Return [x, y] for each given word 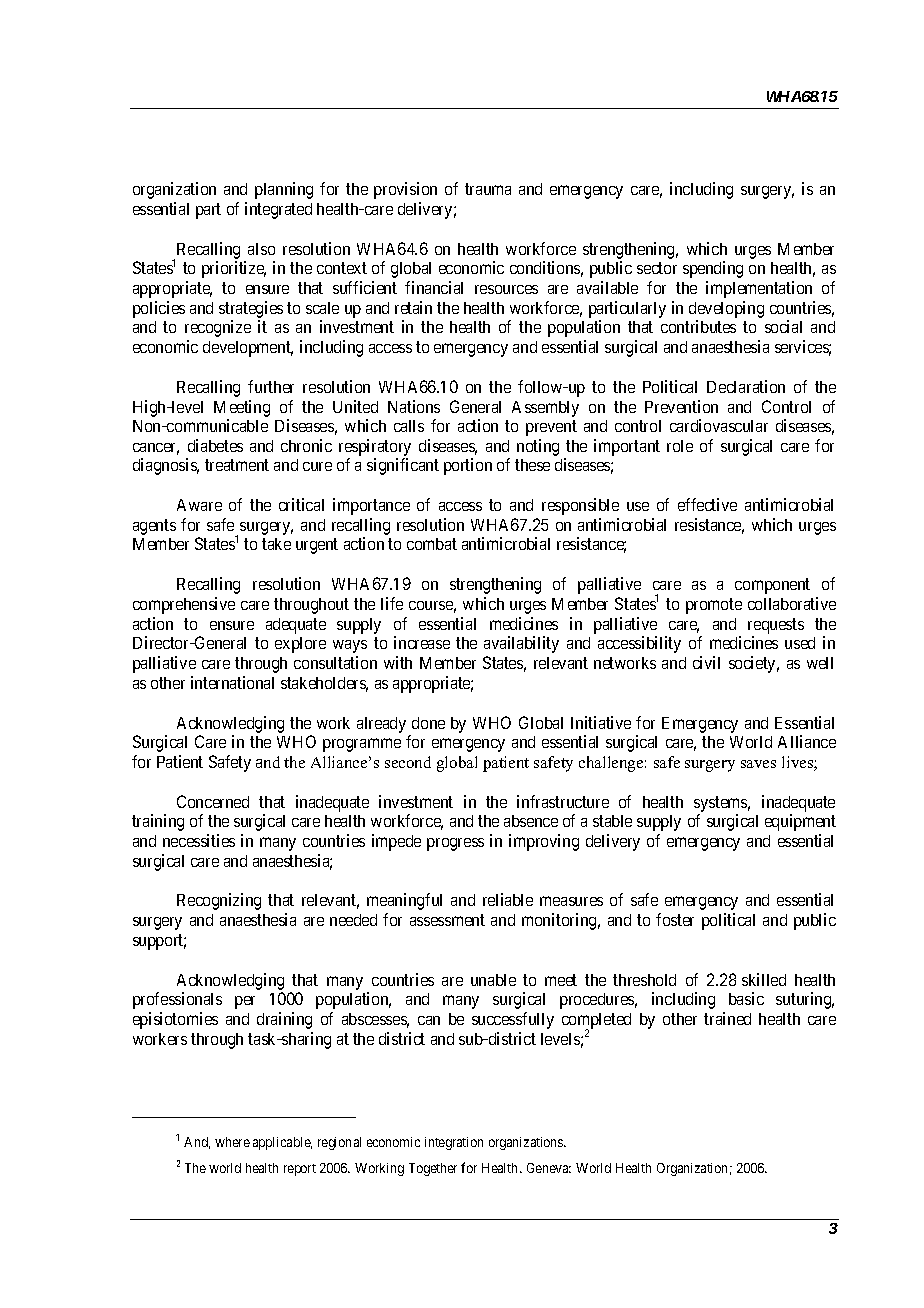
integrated [278, 210]
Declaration [746, 386]
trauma [488, 189]
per [245, 1002]
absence [531, 821]
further [271, 386]
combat [432, 544]
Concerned [213, 801]
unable [493, 980]
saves [758, 764]
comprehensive [184, 605]
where [232, 1142]
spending [713, 269]
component [772, 586]
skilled [764, 979]
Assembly [545, 409]
